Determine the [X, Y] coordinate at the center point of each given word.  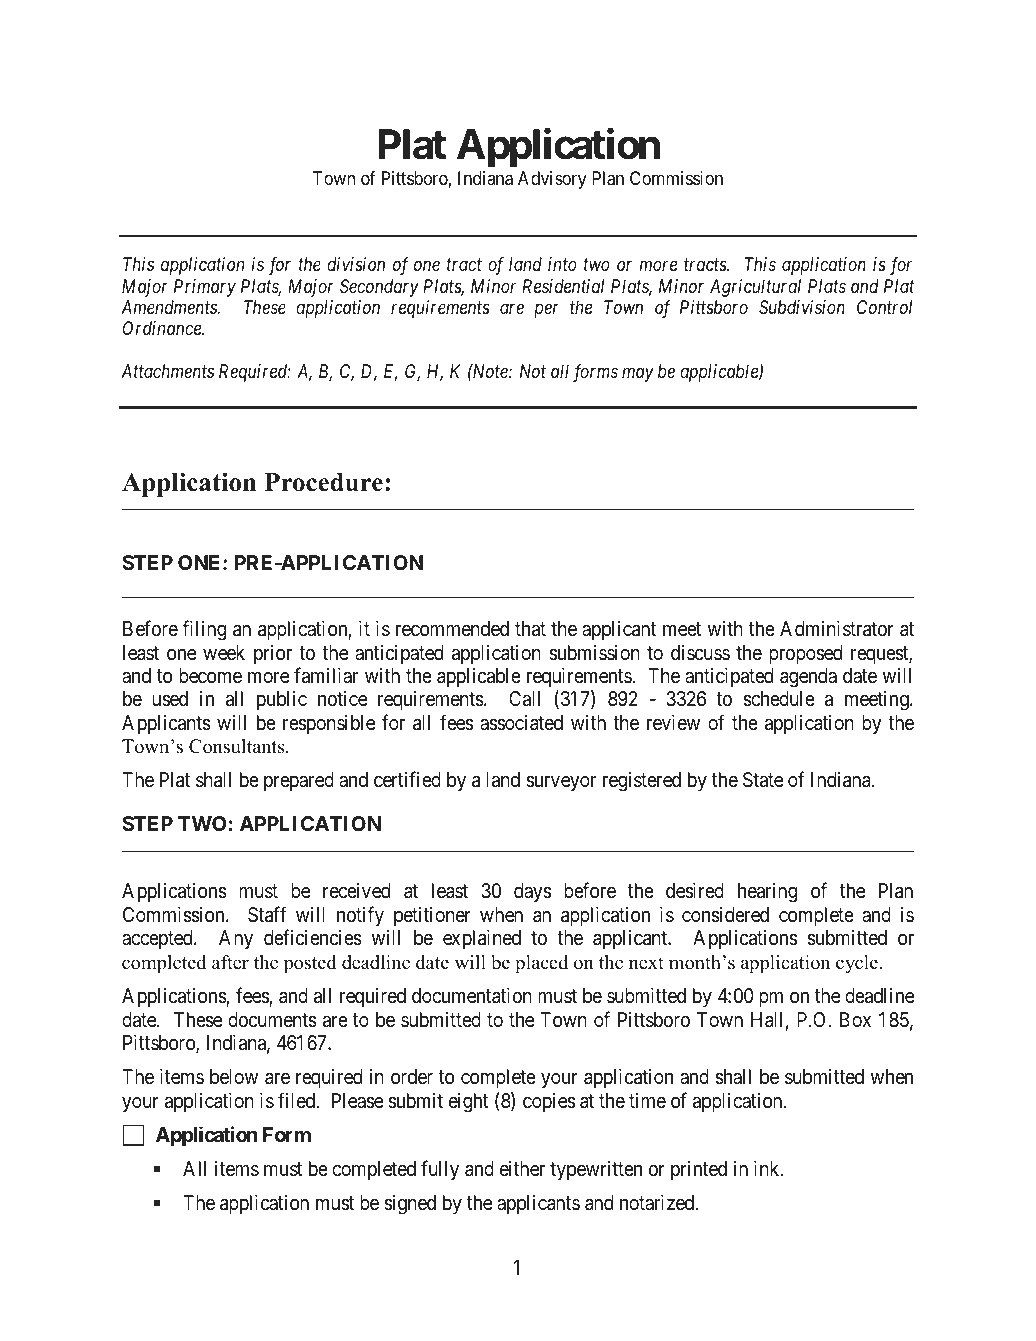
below [234, 1076]
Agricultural [755, 288]
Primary [205, 288]
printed [699, 1170]
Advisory [552, 180]
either [522, 1168]
